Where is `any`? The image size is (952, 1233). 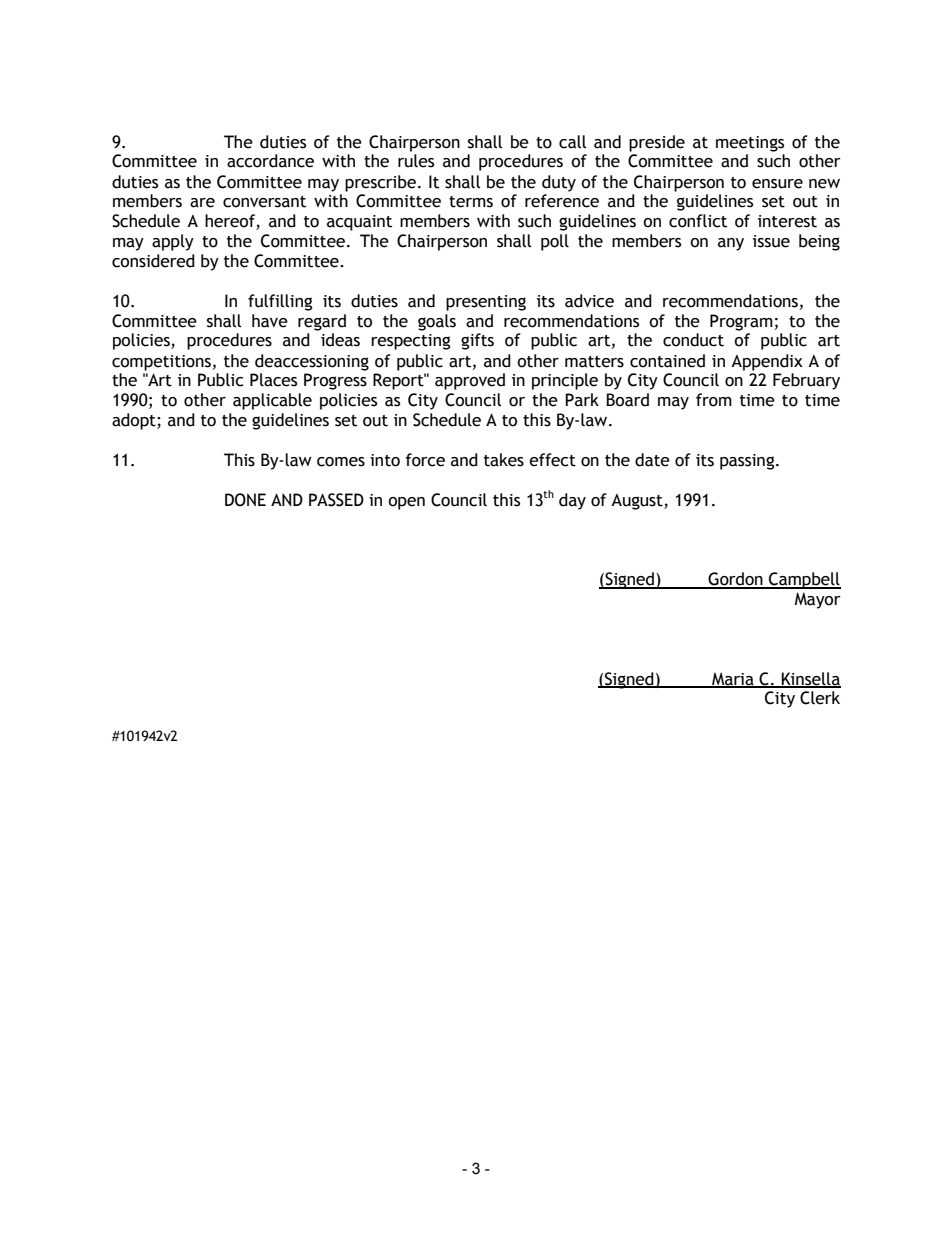 any is located at coordinates (731, 244).
